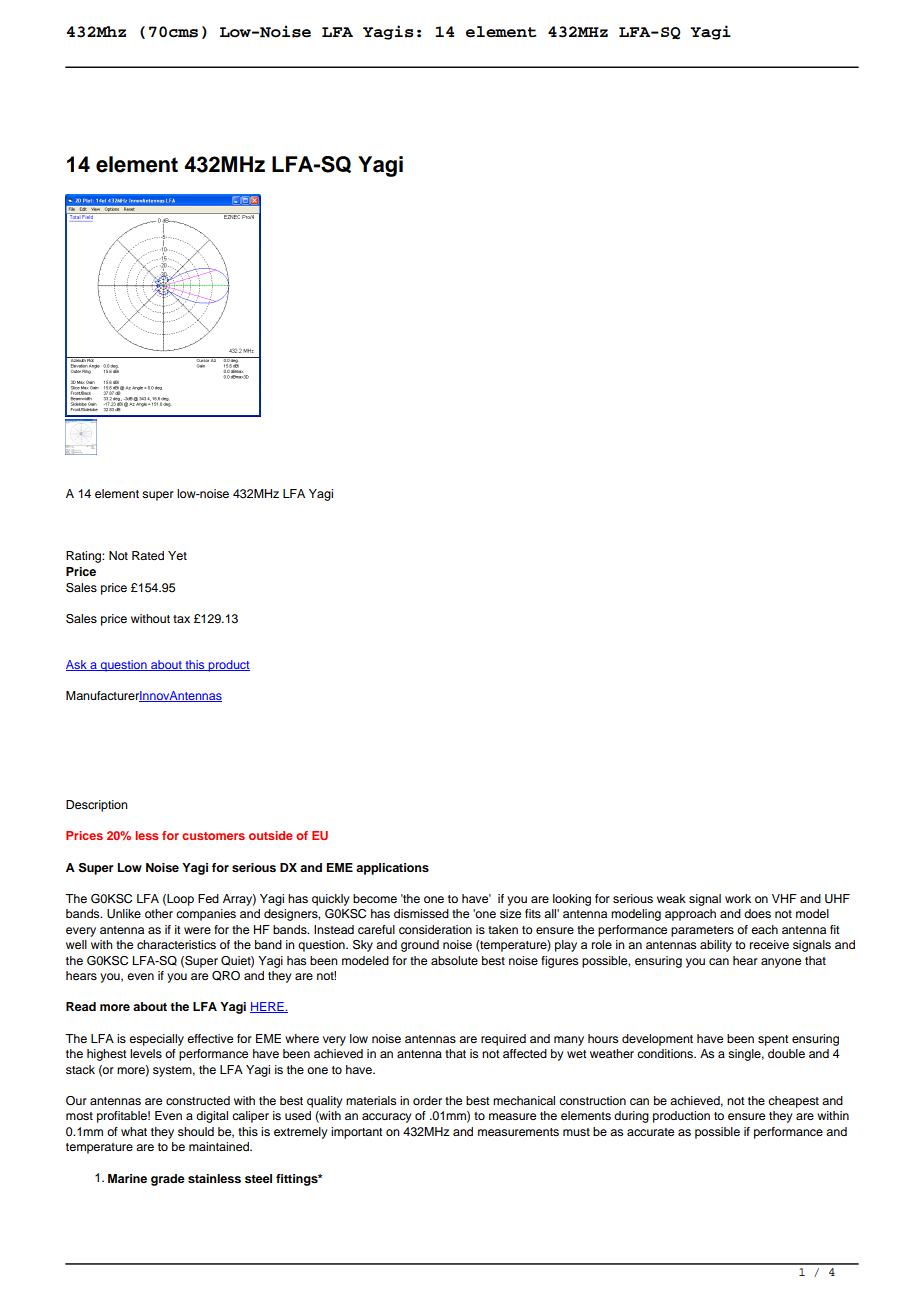  Describe the element at coordinates (181, 619) in the screenshot. I see `tax` at that location.
